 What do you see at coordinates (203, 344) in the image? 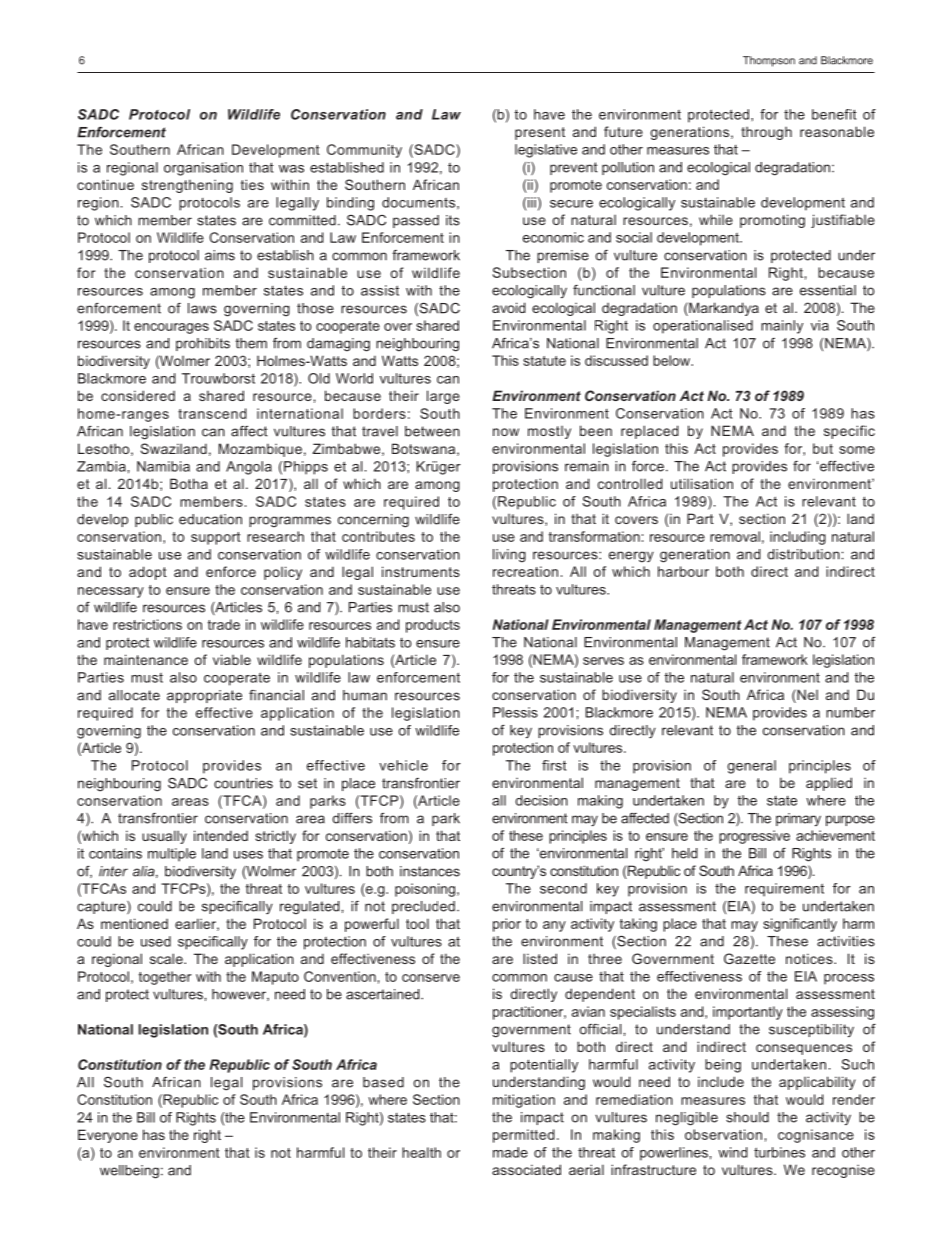
I see `prohibits` at bounding box center [203, 344].
